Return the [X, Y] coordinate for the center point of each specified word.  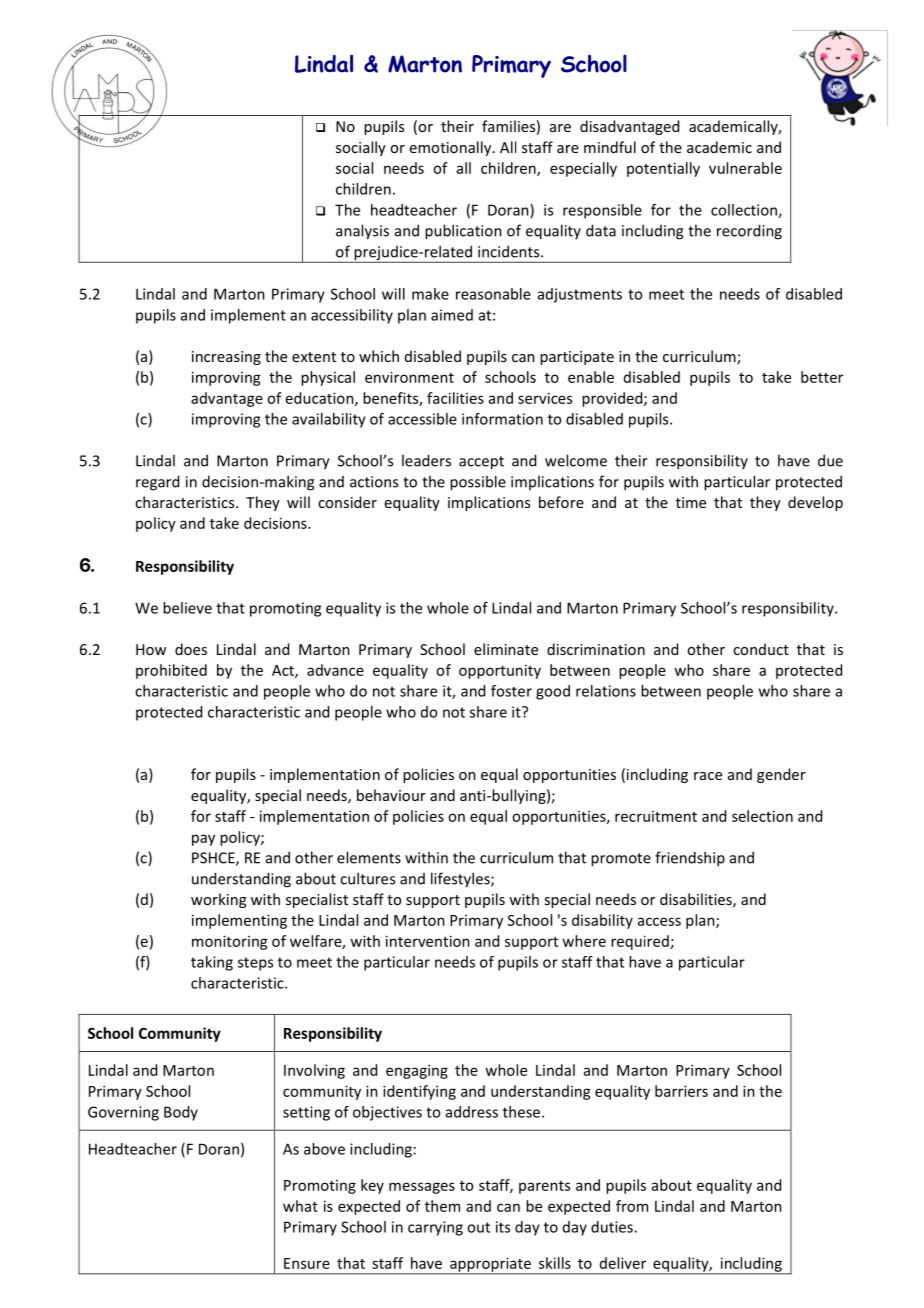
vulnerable [745, 168]
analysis [362, 232]
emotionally [452, 148]
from [632, 1206]
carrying [435, 1228]
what [300, 1206]
